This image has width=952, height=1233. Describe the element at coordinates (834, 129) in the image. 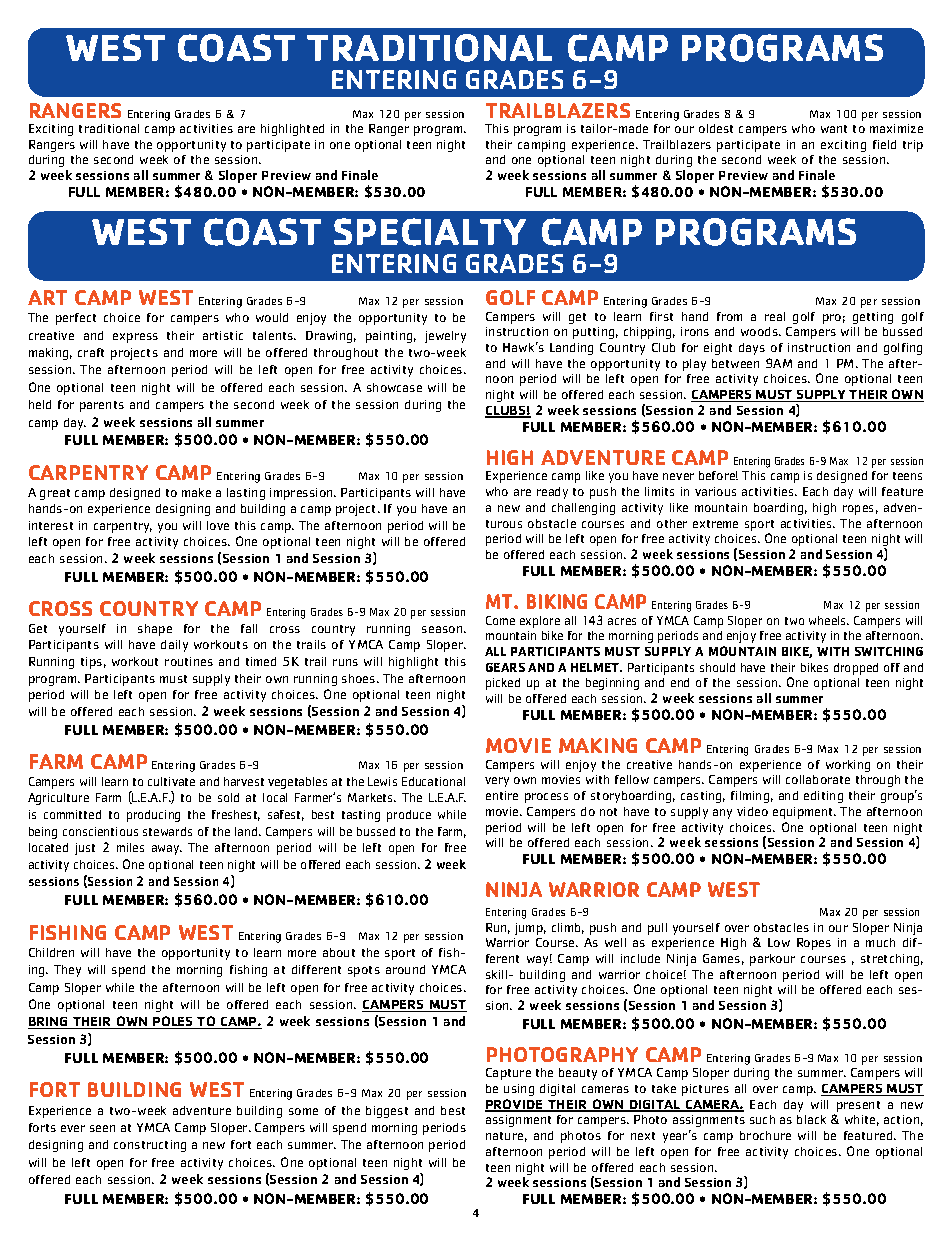

I see `want` at that location.
